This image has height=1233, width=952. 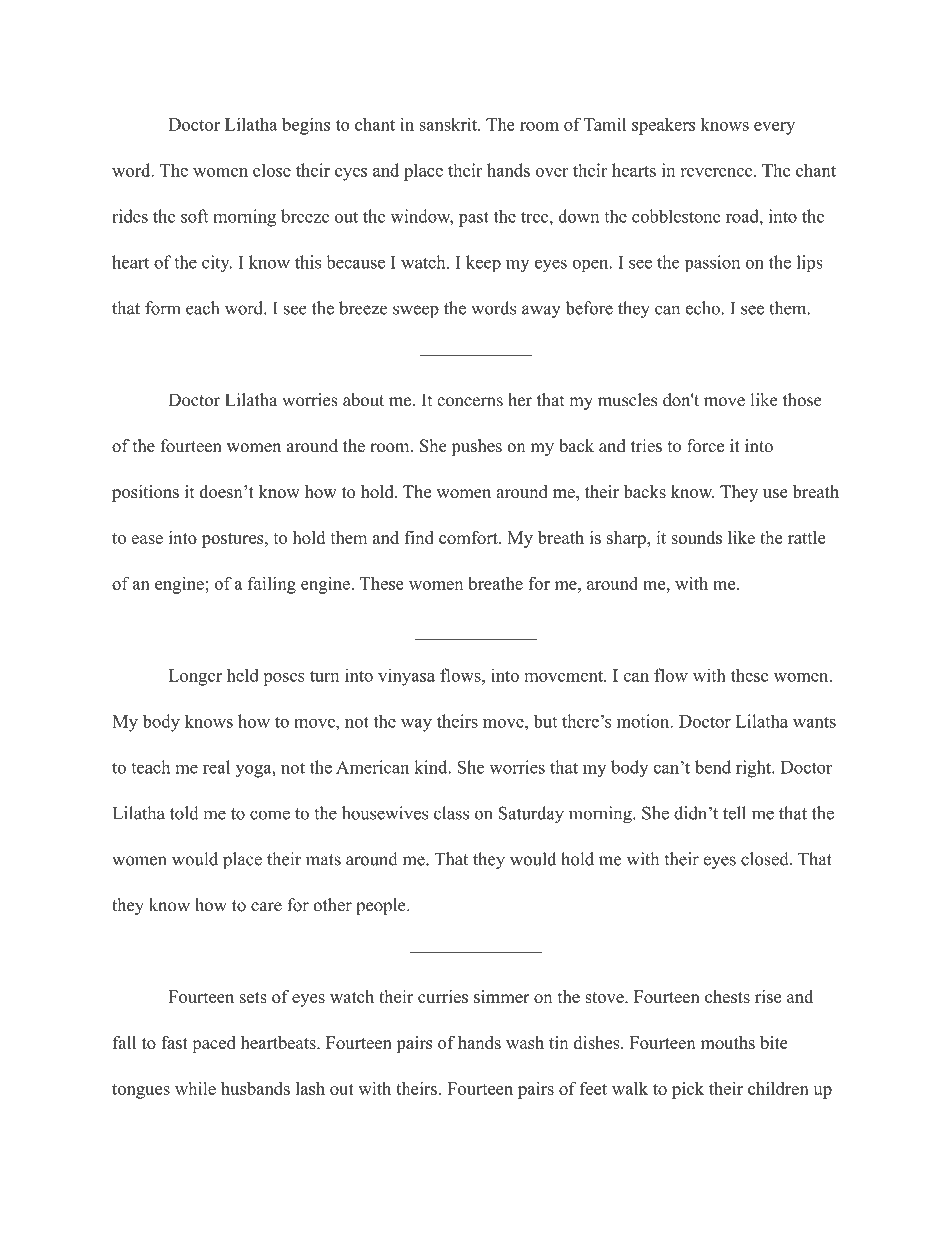 I want to click on soft, so click(x=194, y=216).
